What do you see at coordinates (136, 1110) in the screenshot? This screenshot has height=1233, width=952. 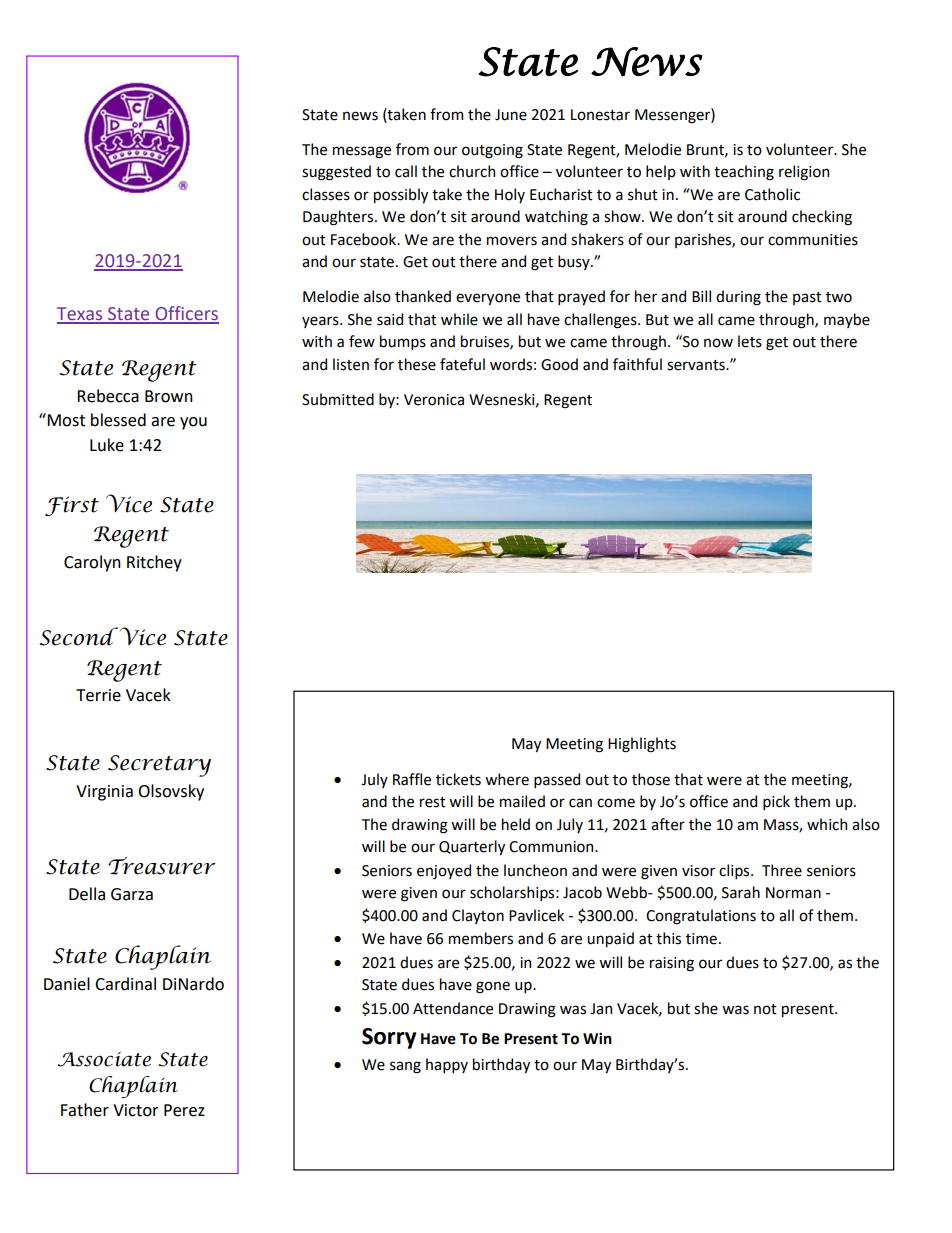 I see `Victor` at bounding box center [136, 1110].
